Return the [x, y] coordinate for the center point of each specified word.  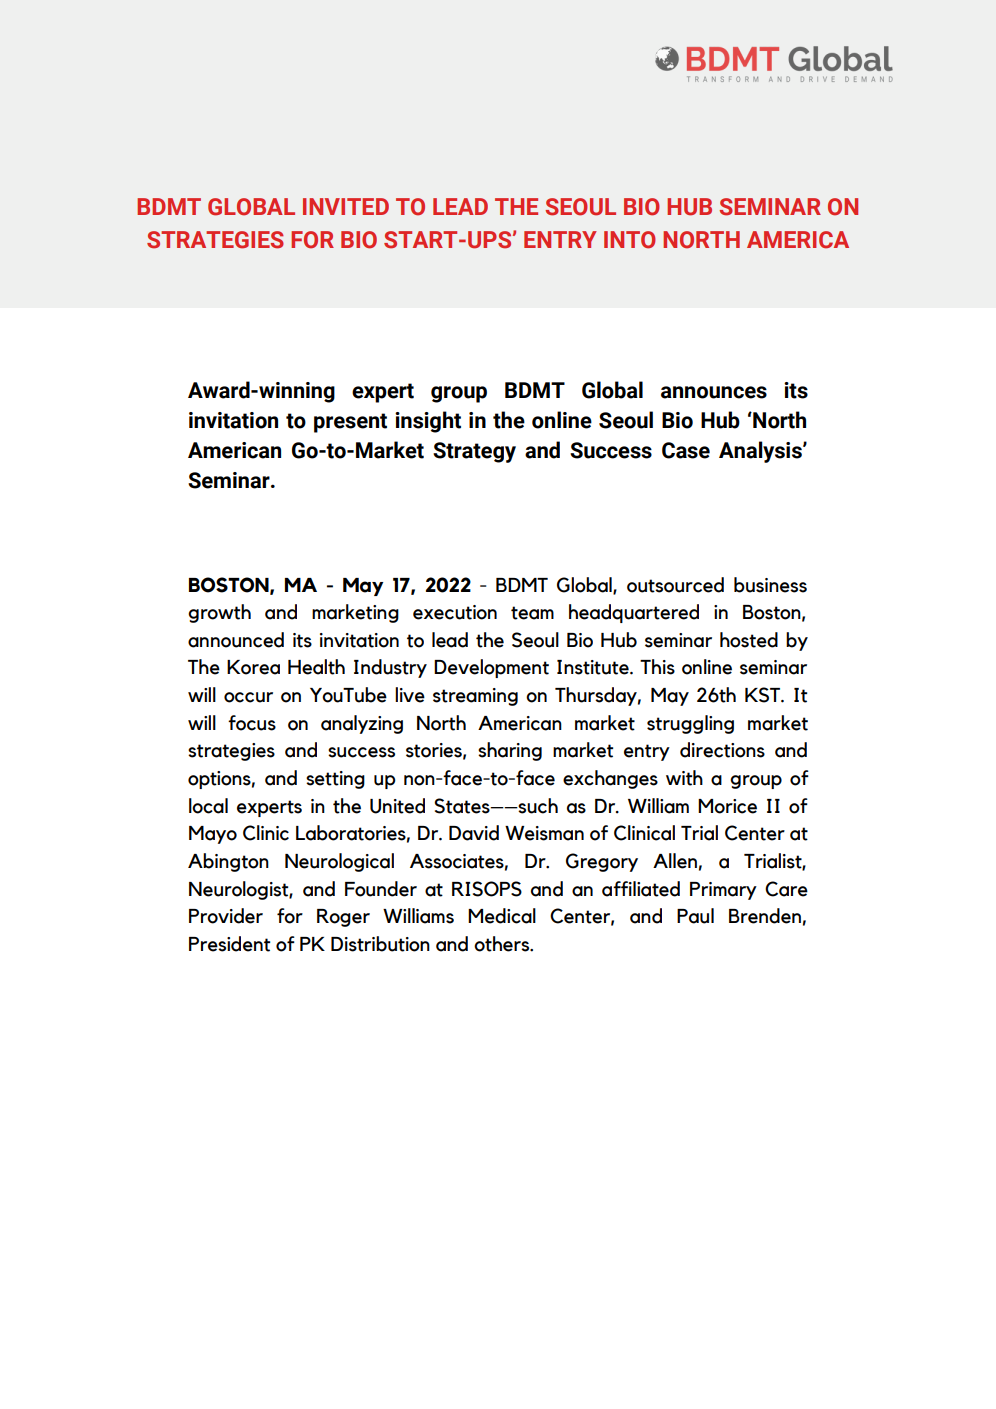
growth [219, 613]
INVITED [346, 206]
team [532, 613]
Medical [502, 916]
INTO [630, 240]
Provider [226, 916]
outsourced [675, 585]
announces [714, 392]
